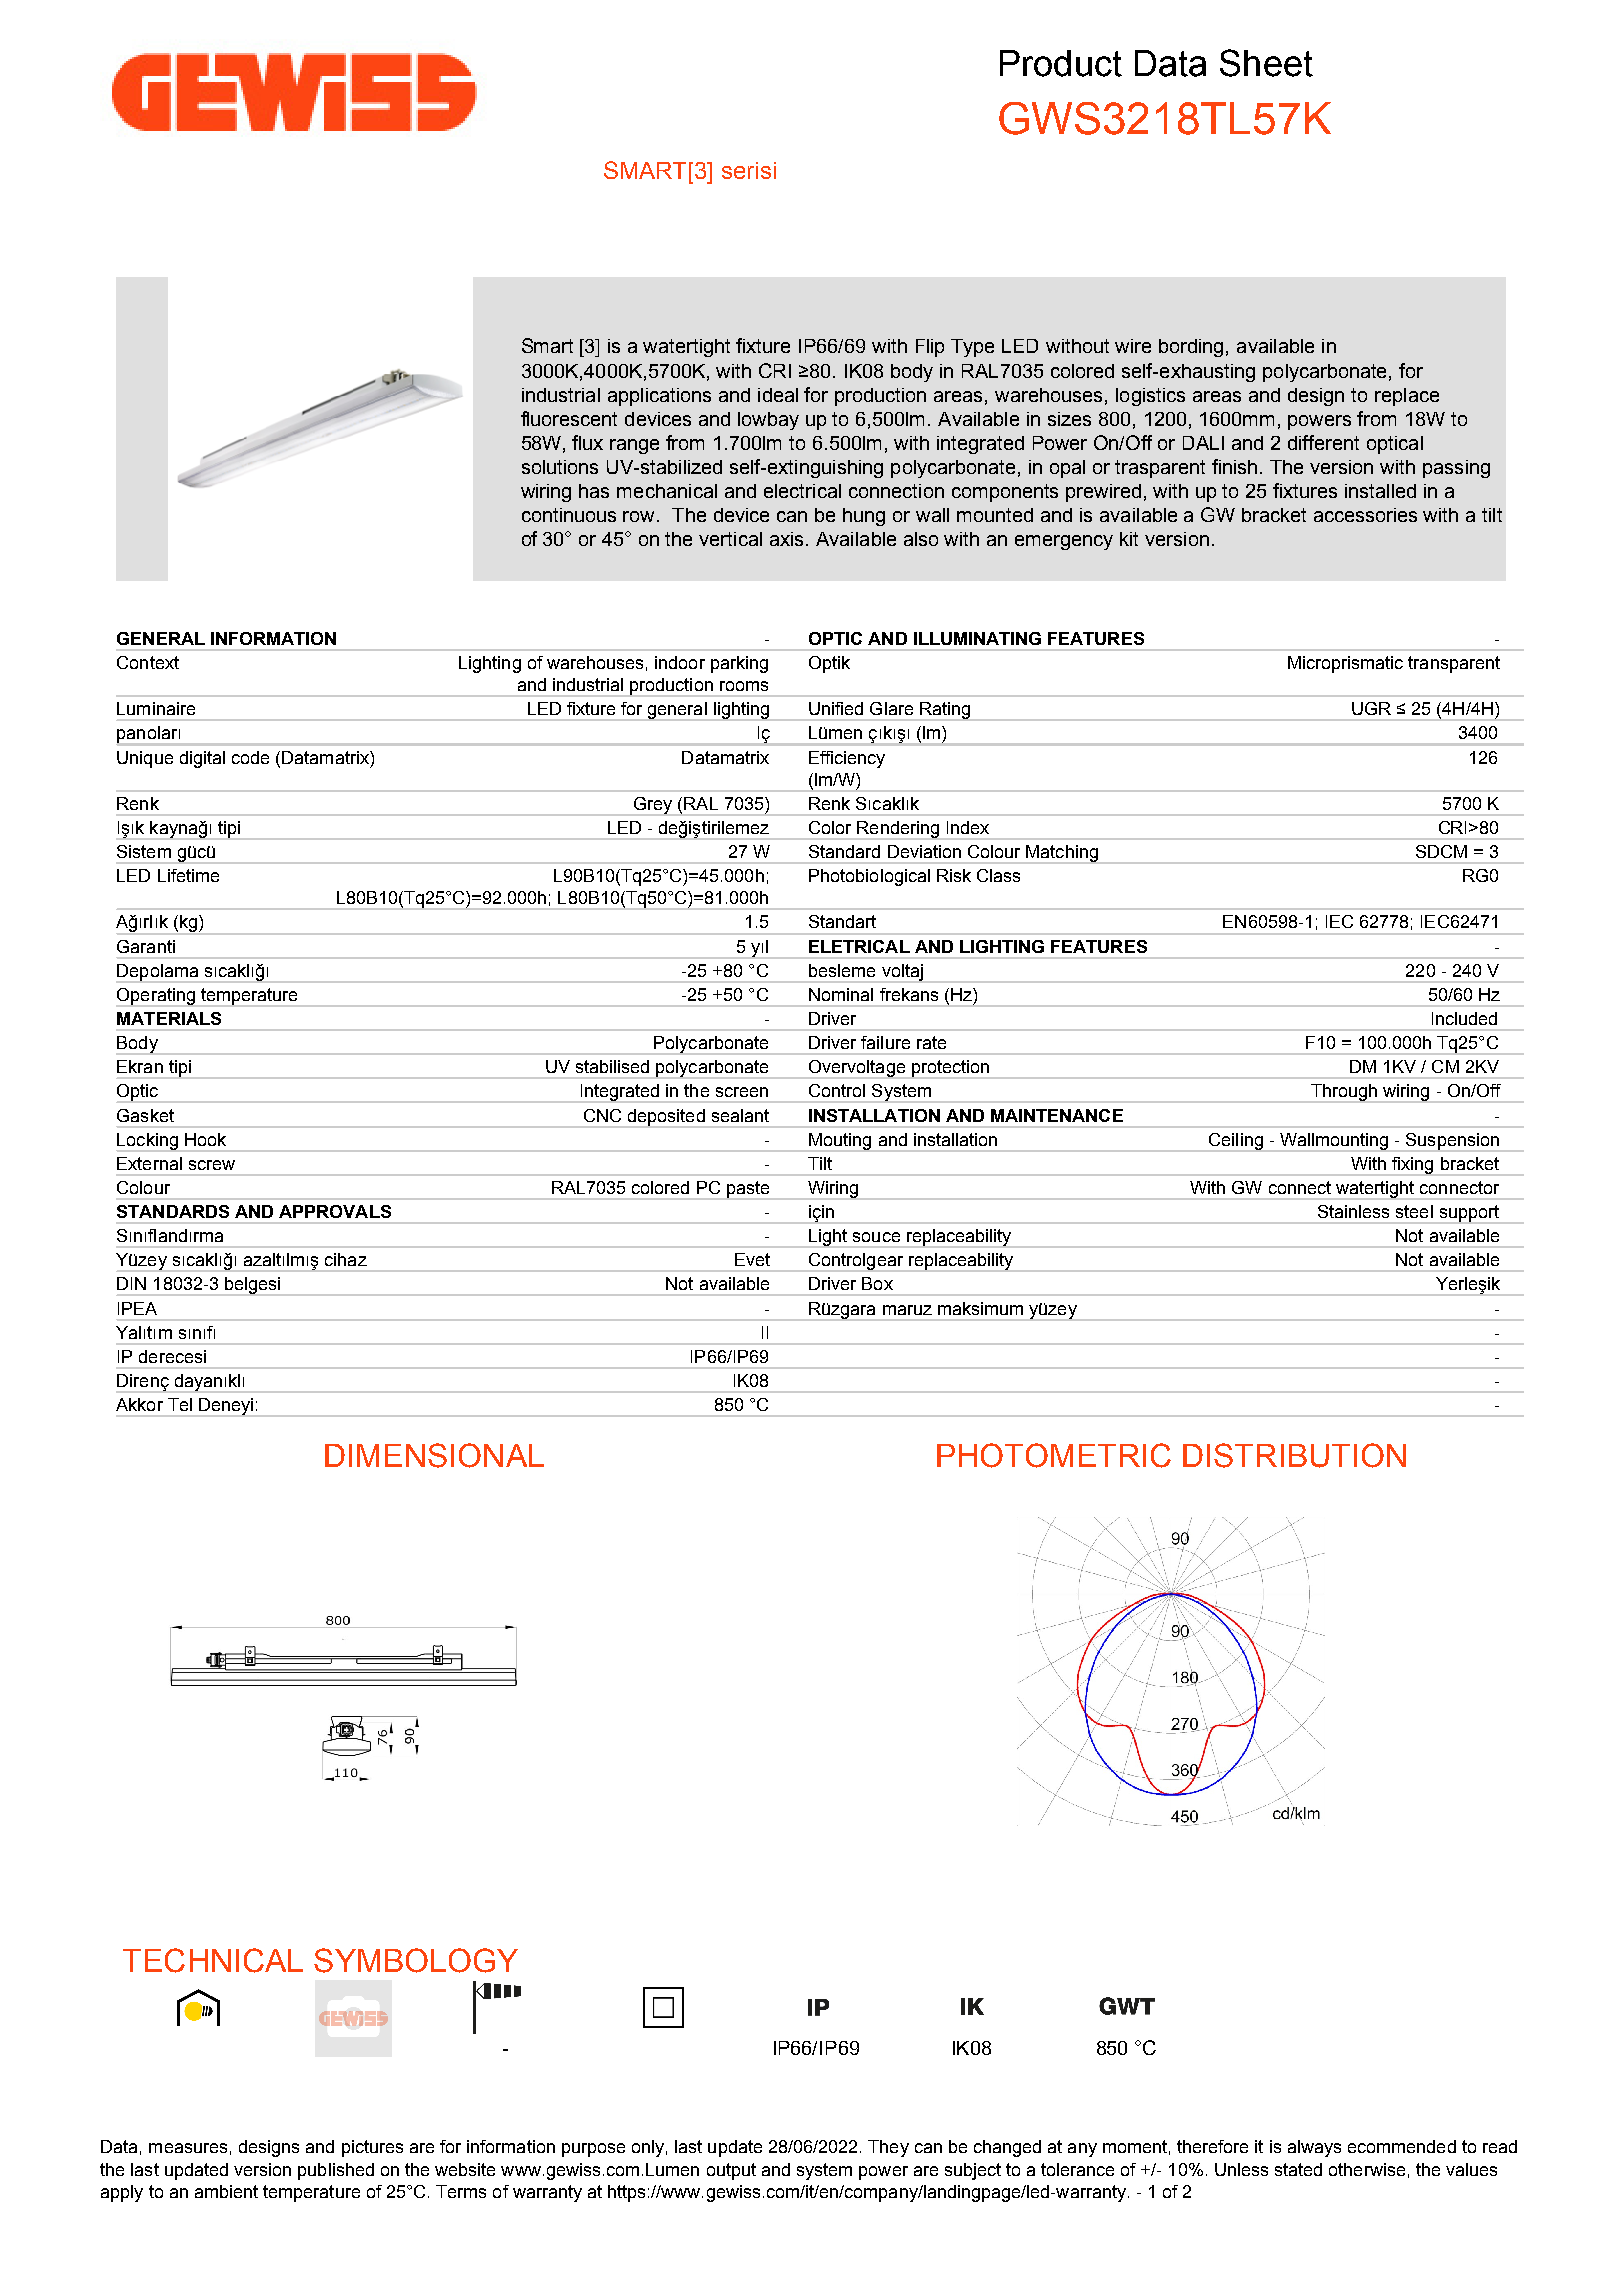  I want to click on transparent, so click(1454, 664).
